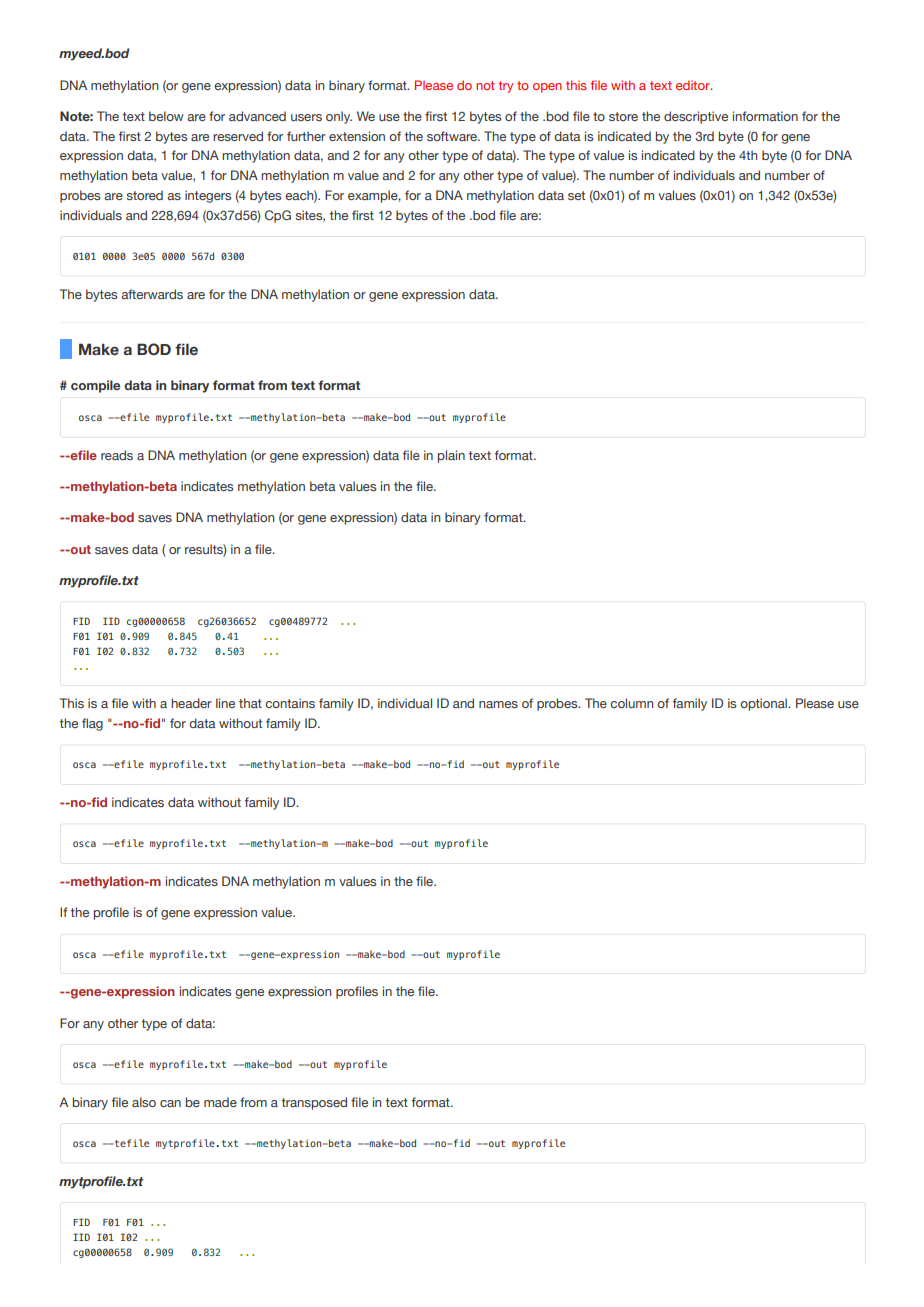 The height and width of the screenshot is (1307, 924). Describe the element at coordinates (166, 116) in the screenshot. I see `below` at that location.
